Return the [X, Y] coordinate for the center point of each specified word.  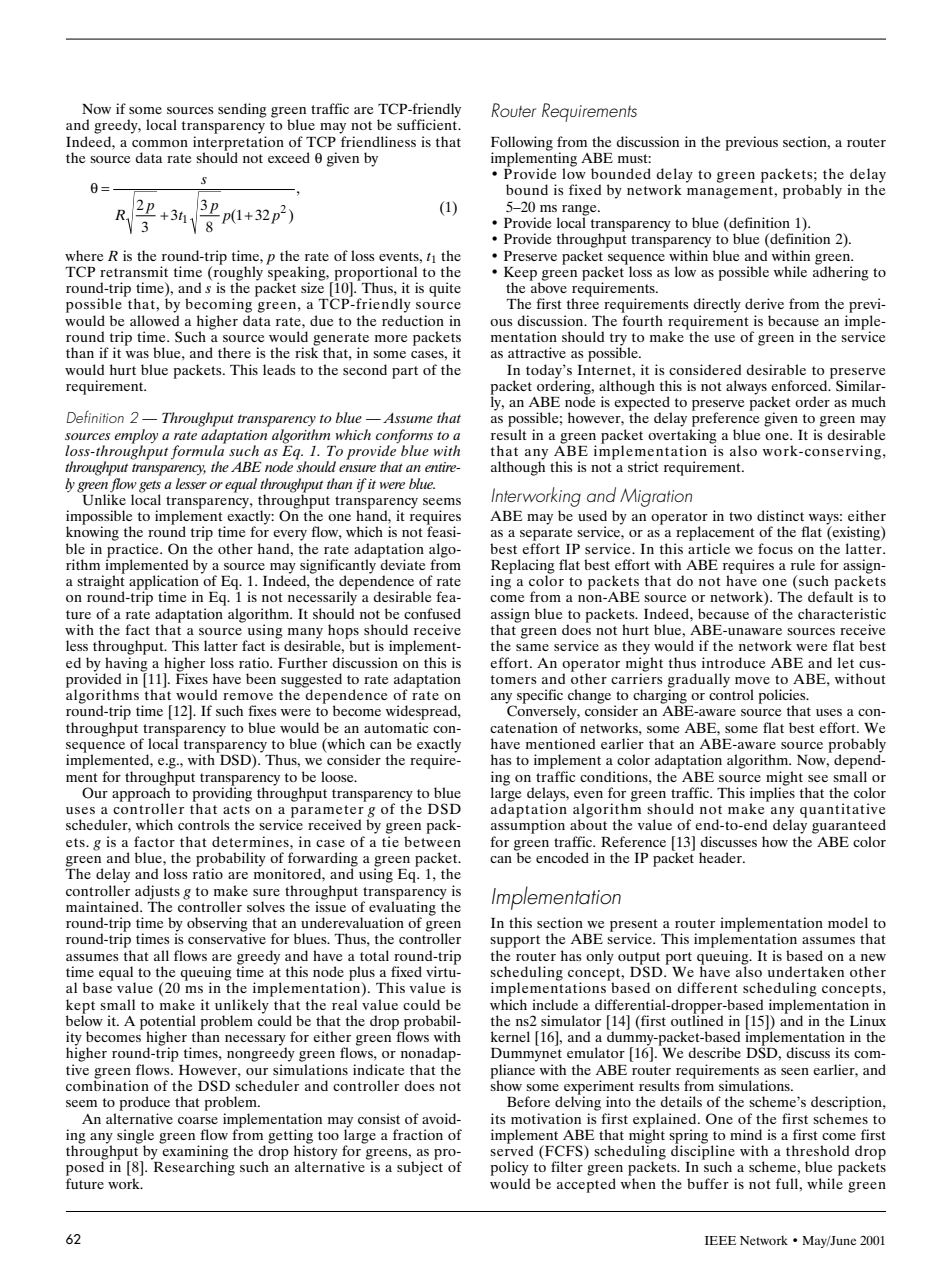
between [432, 841]
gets [150, 486]
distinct [780, 515]
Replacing [523, 567]
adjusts [157, 893]
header [721, 857]
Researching [193, 1167]
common [160, 143]
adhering [841, 272]
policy [509, 1168]
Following [522, 143]
